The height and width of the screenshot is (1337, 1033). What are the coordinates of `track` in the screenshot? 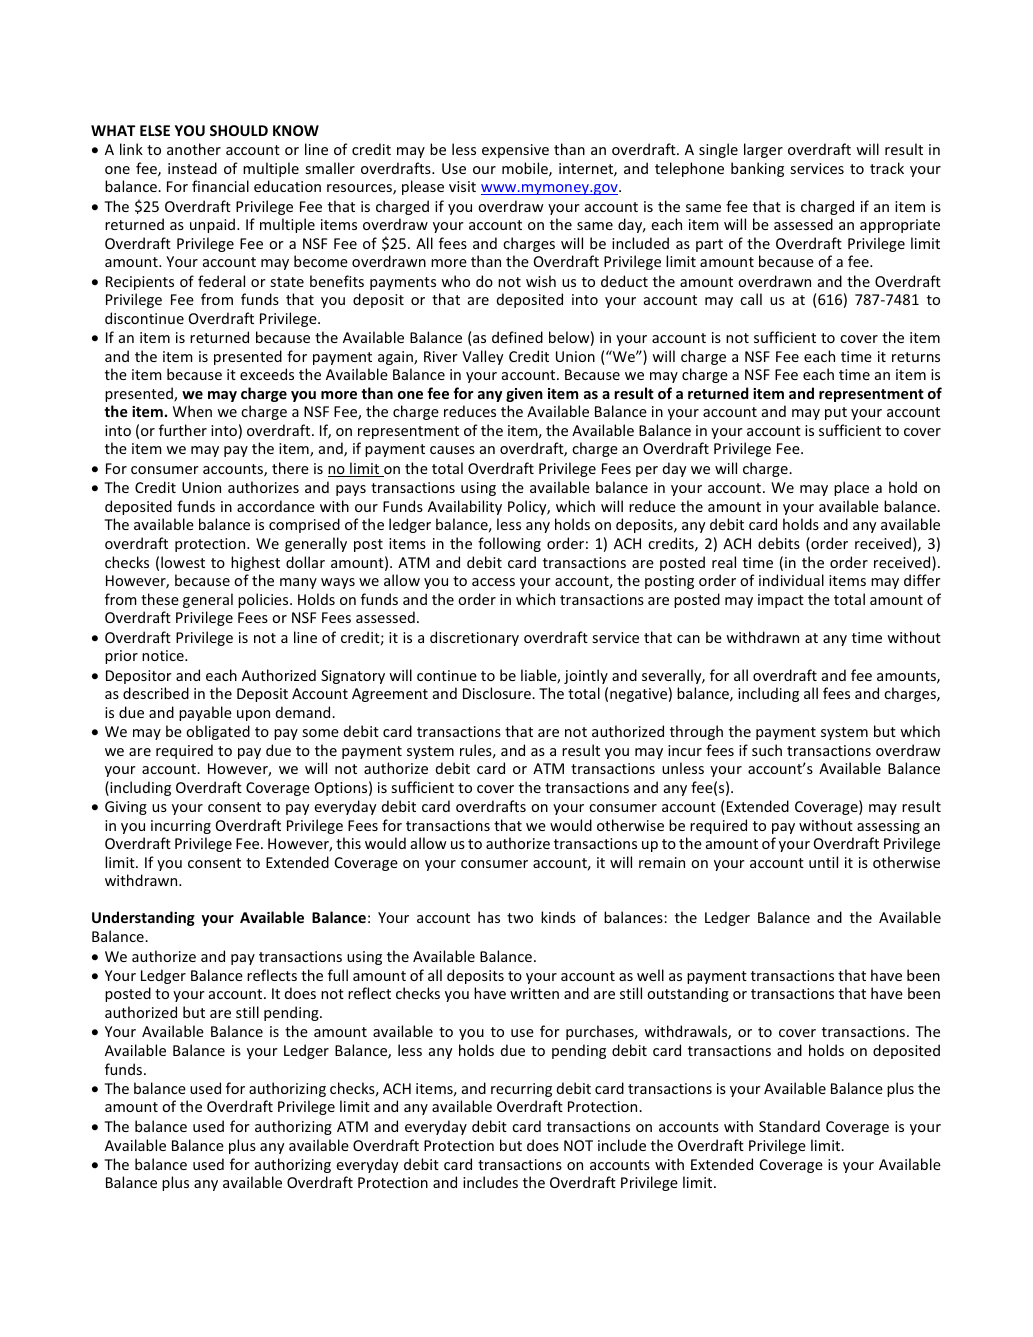 It's located at (887, 168).
